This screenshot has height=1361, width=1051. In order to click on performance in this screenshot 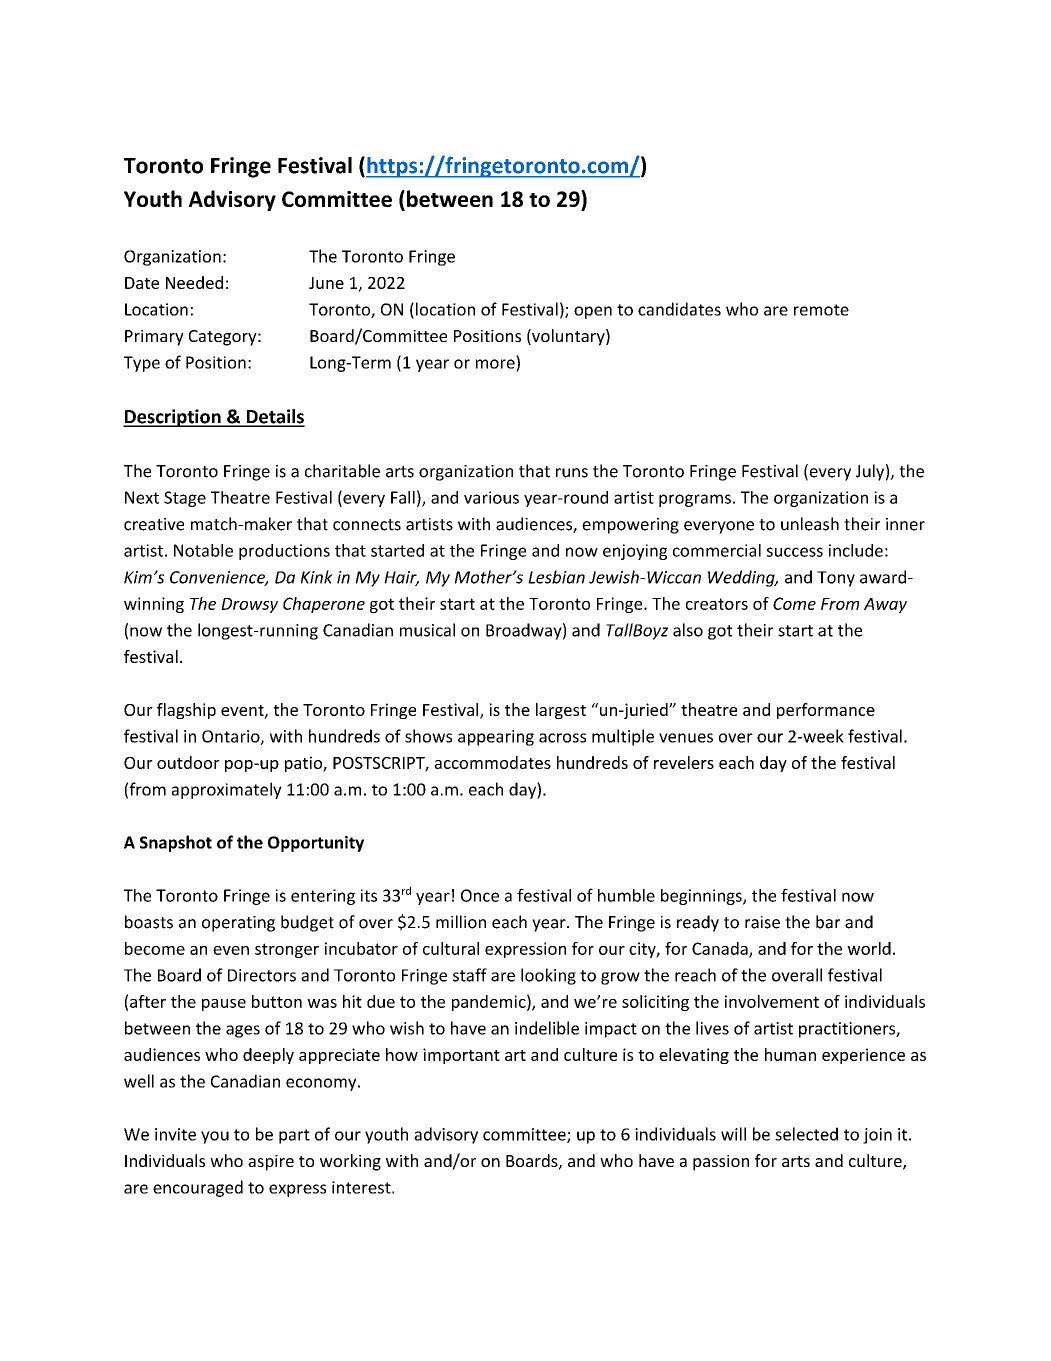, I will do `click(826, 711)`.
